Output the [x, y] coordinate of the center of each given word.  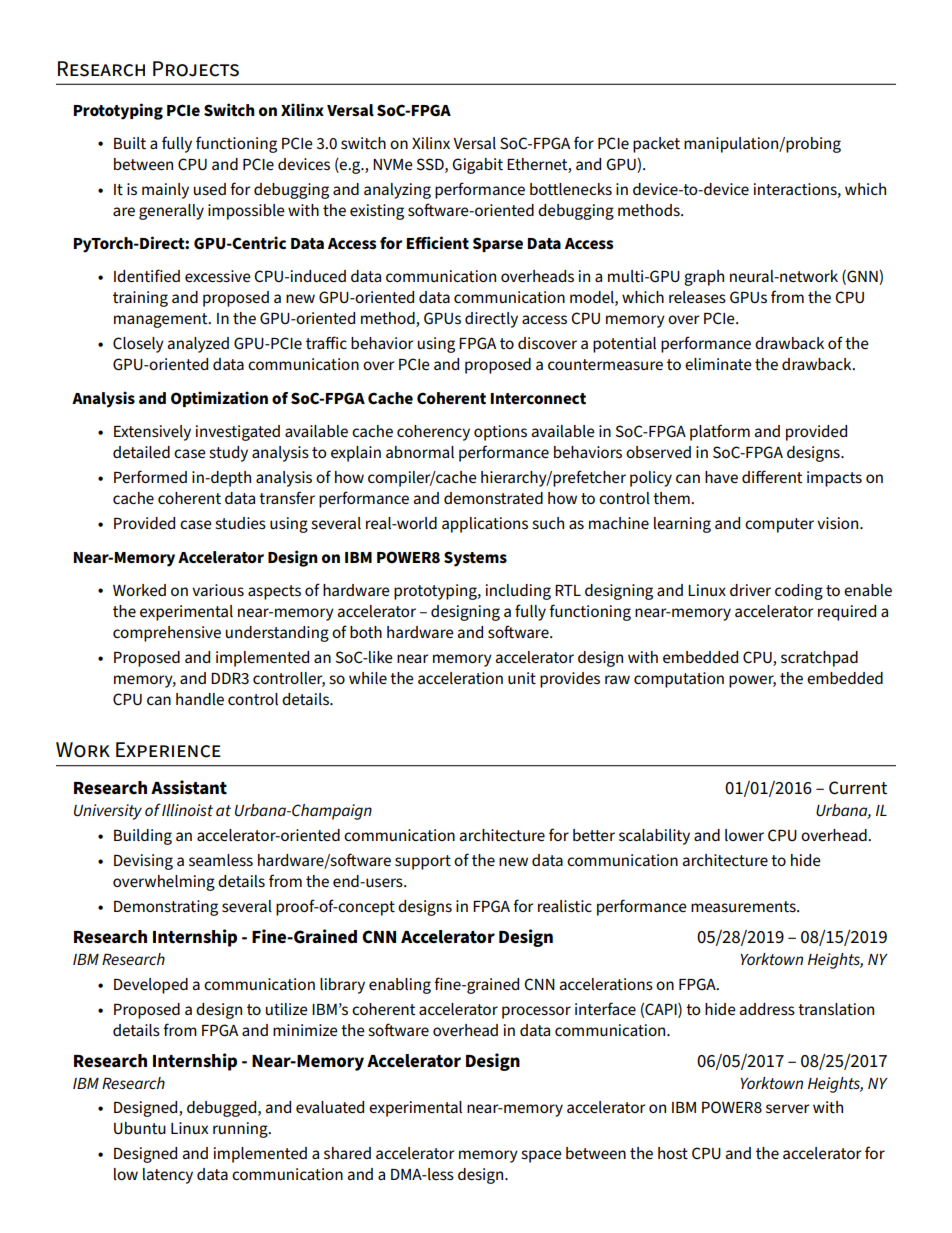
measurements [744, 906]
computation [679, 680]
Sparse [498, 244]
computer [779, 525]
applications [485, 525]
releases [697, 297]
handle [200, 699]
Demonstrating [166, 908]
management [162, 320]
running [241, 1130]
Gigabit [477, 166]
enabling [400, 986]
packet [656, 145]
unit [522, 678]
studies [240, 523]
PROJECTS [196, 69]
